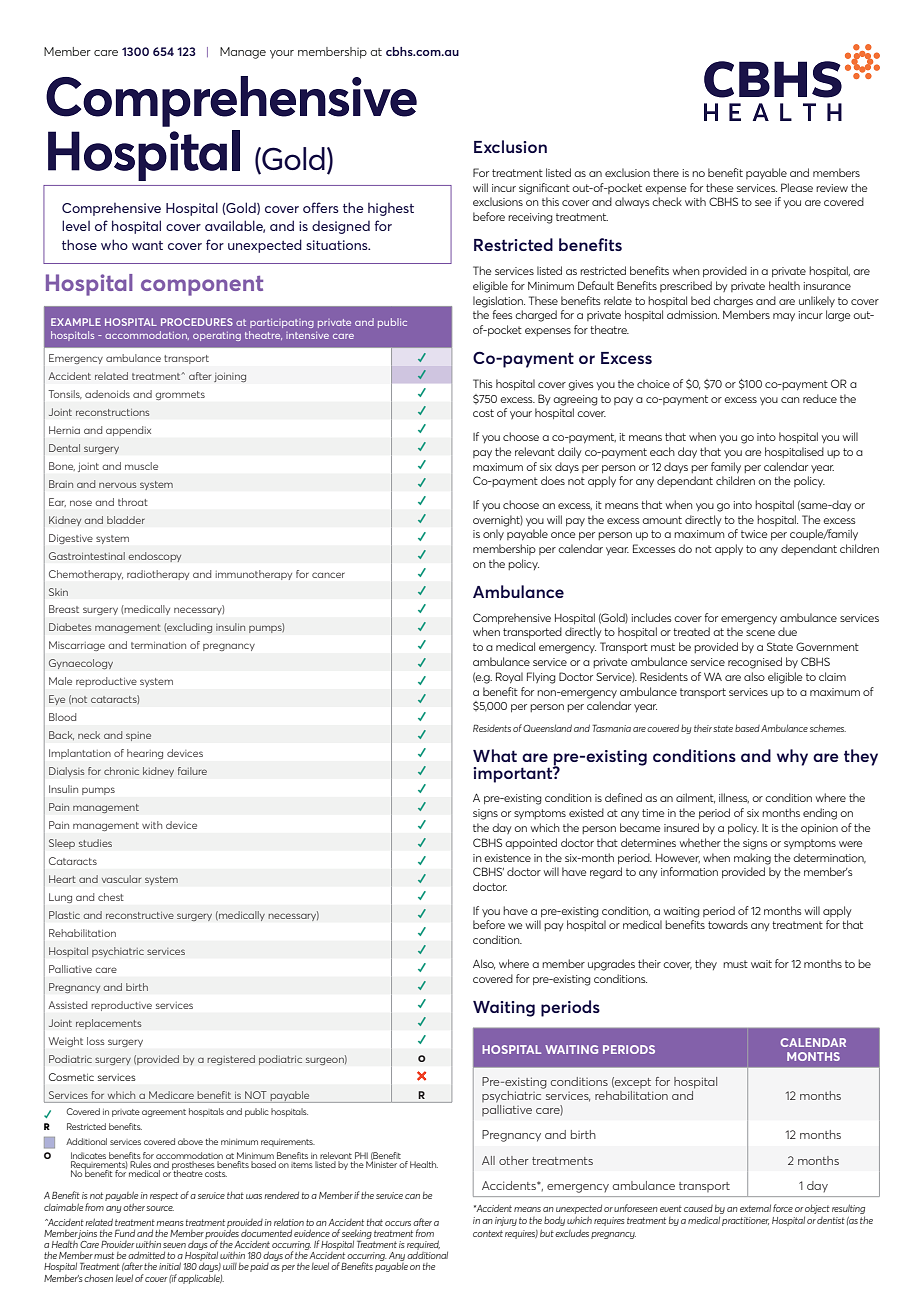  I want to click on towards, so click(728, 924).
